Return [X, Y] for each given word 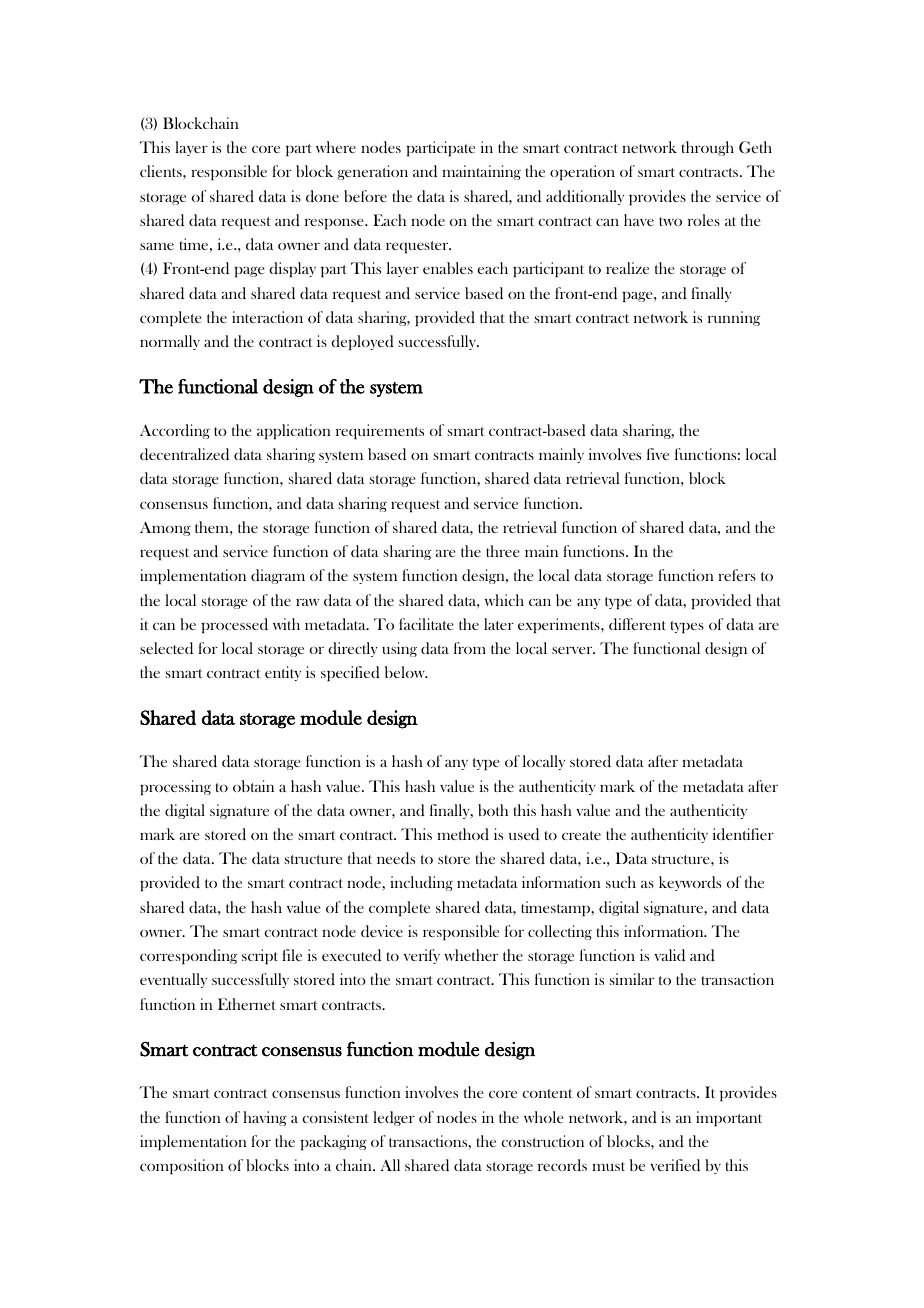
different [637, 624]
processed [234, 625]
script [260, 956]
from [470, 648]
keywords [690, 883]
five [658, 454]
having [265, 1118]
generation [372, 172]
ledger [394, 1118]
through [708, 148]
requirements [380, 431]
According [175, 431]
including [421, 883]
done [322, 196]
